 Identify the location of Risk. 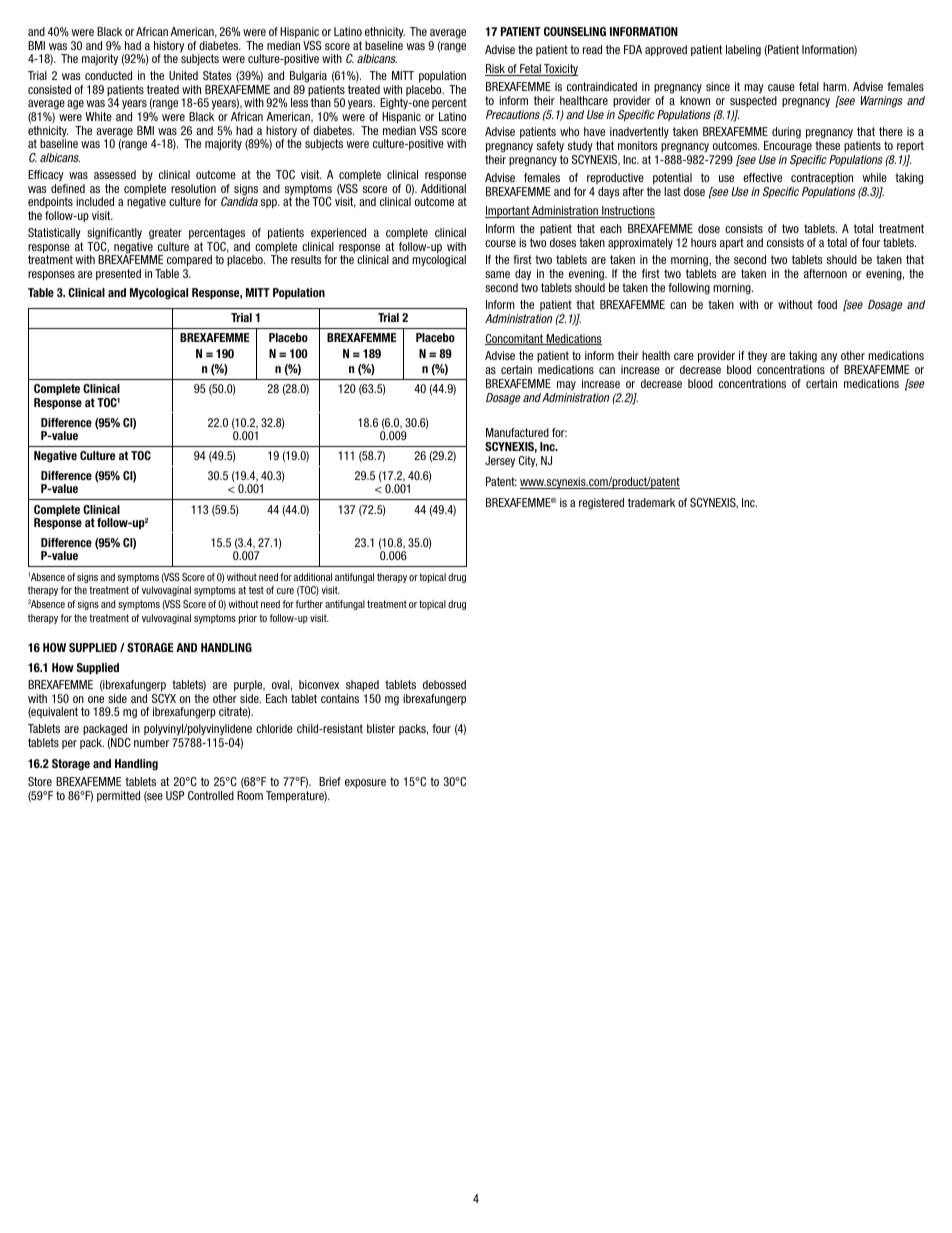
(496, 70).
